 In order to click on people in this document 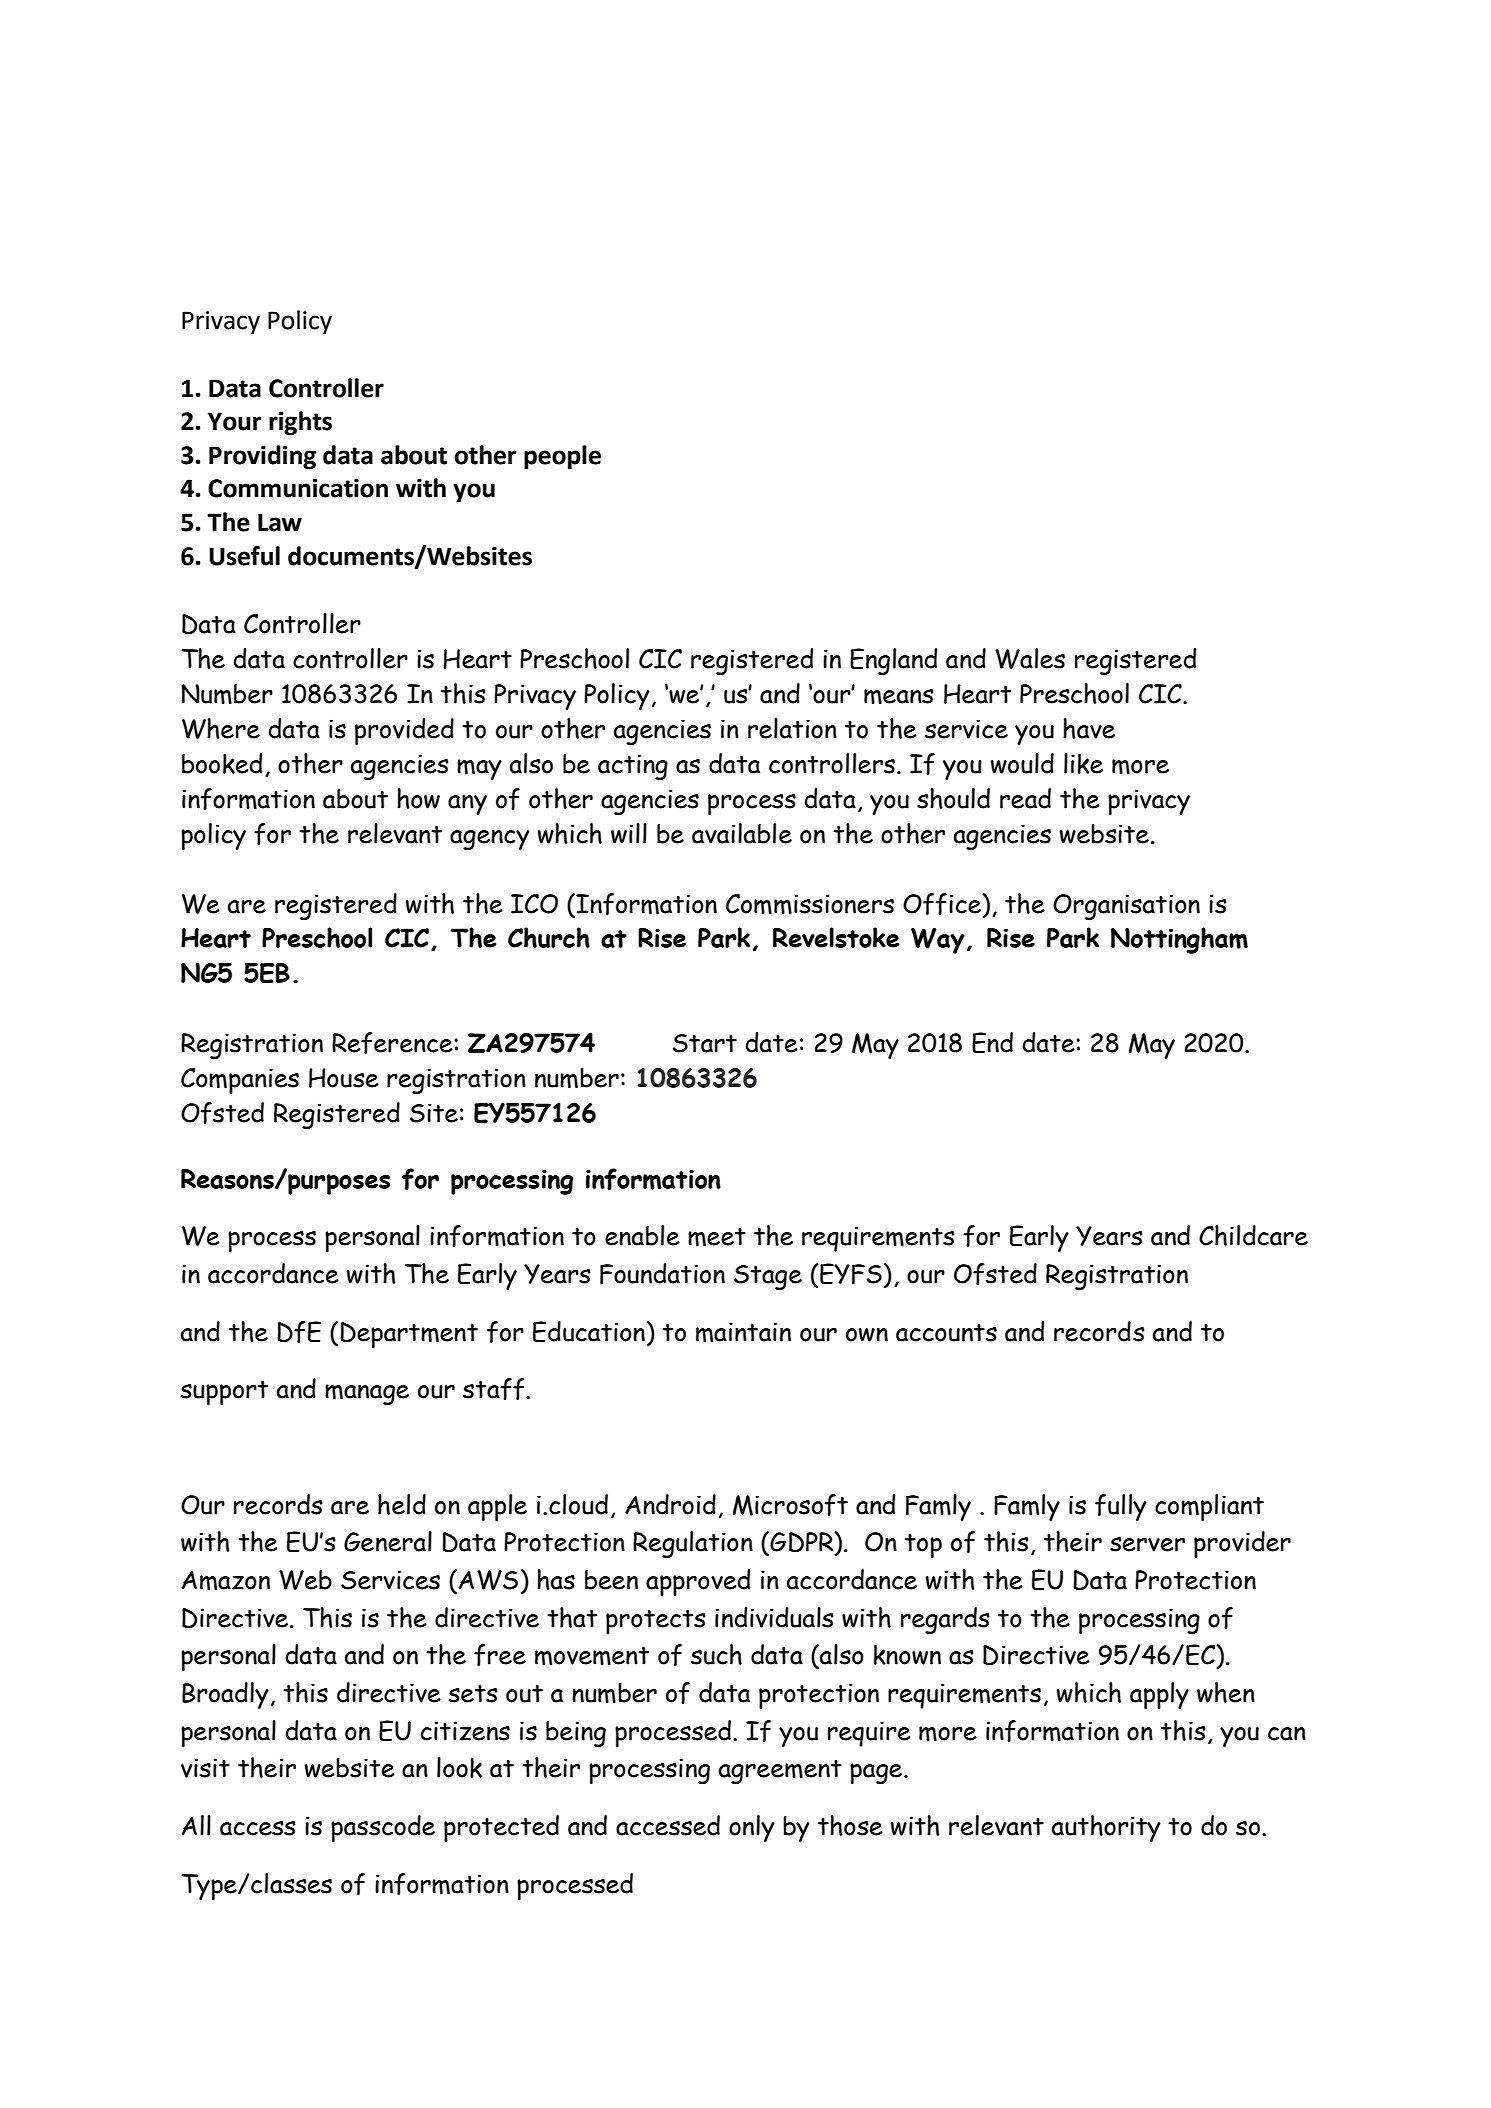, I will do `click(562, 457)`.
